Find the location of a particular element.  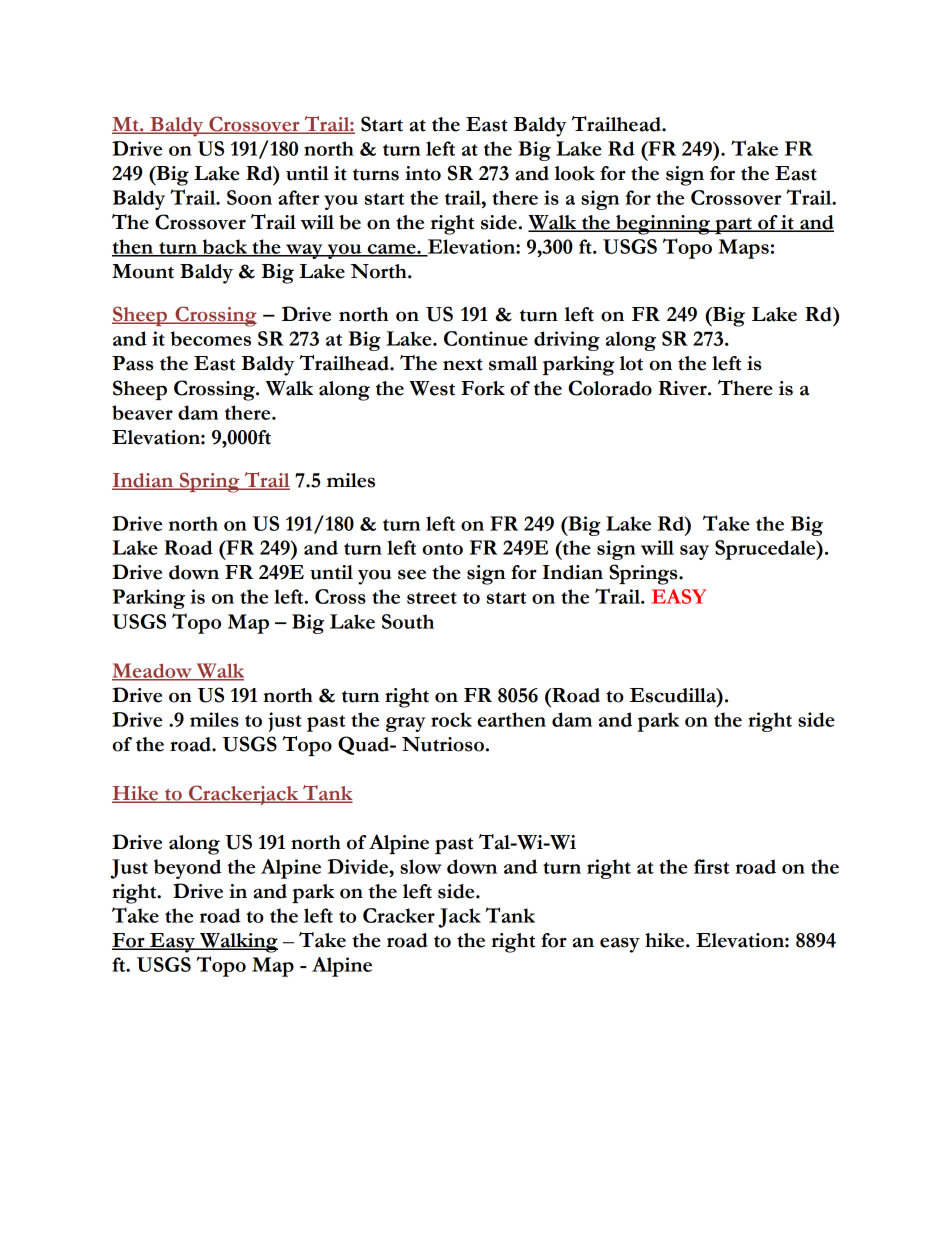

beyond is located at coordinates (187, 869).
